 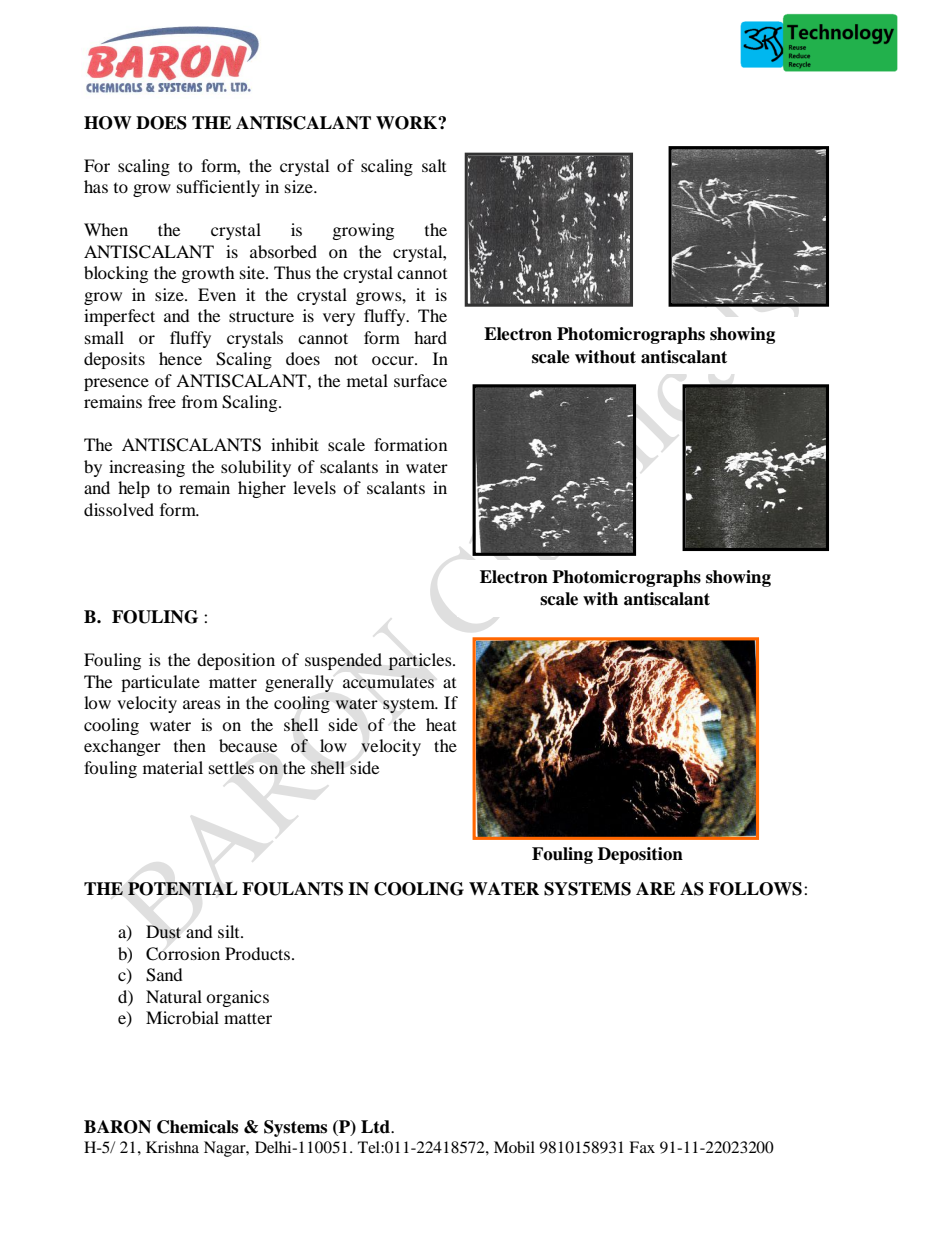 I want to click on salt, so click(x=434, y=165).
